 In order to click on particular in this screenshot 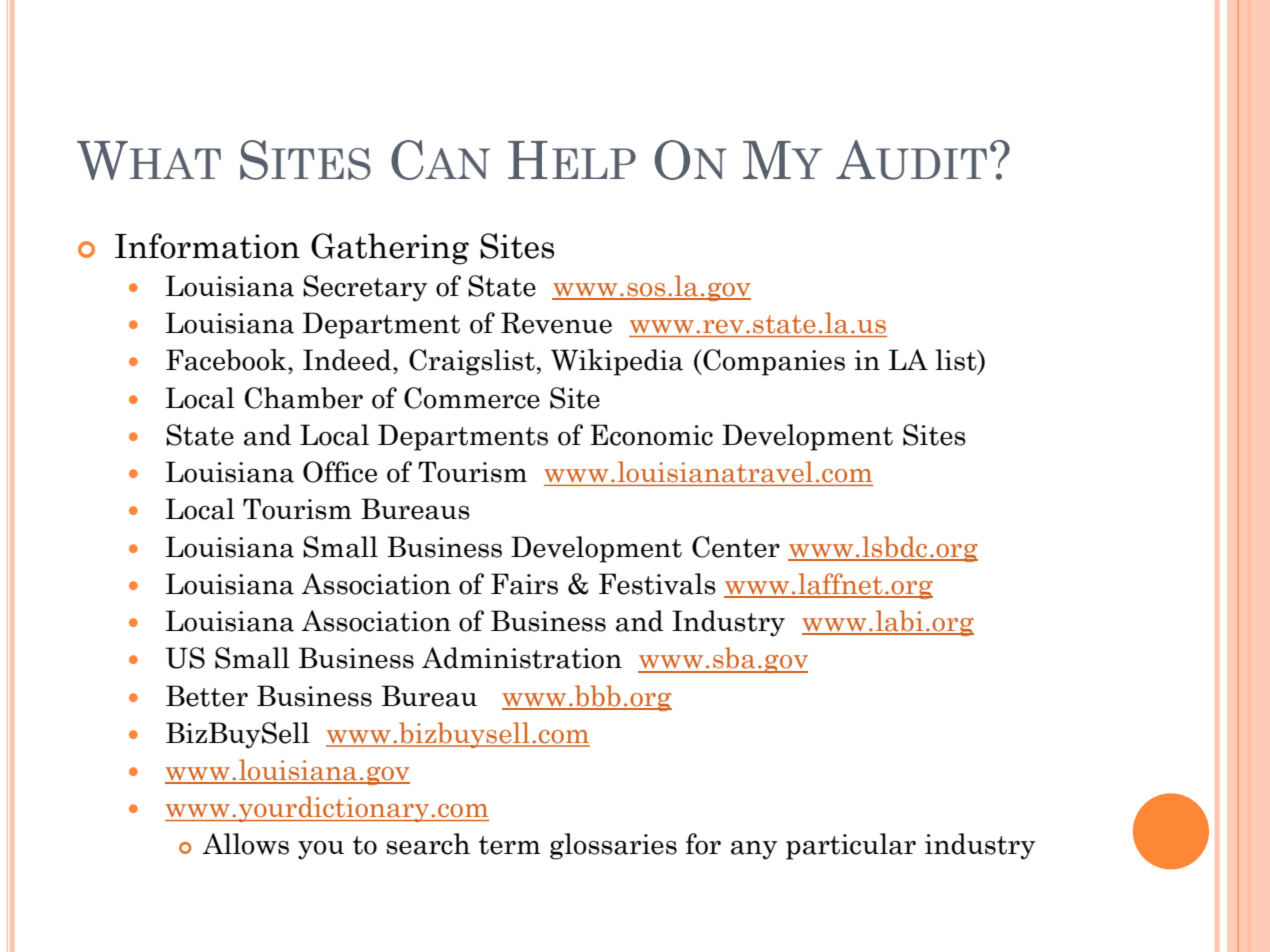, I will do `click(851, 846)`.
